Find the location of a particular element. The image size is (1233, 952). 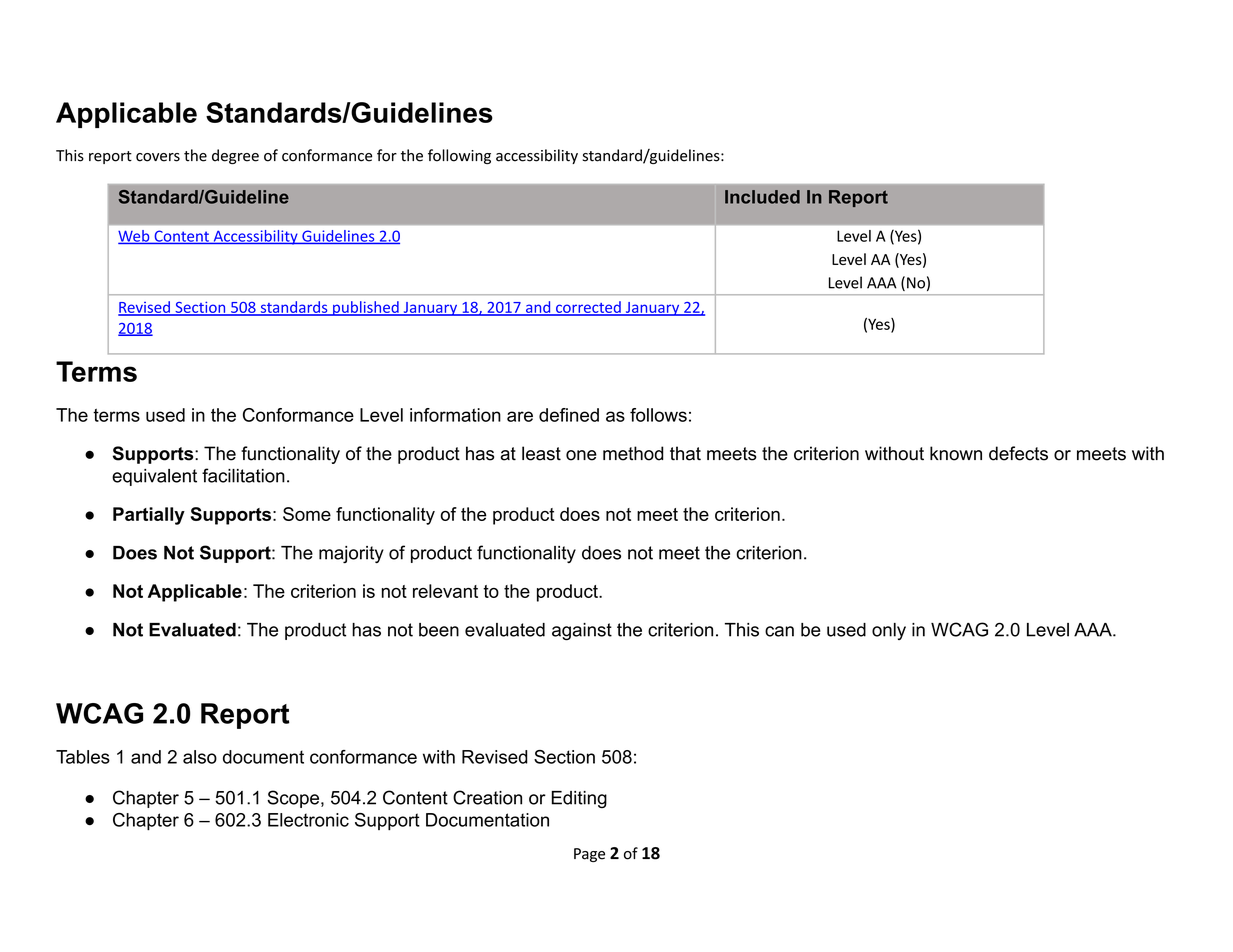

also is located at coordinates (200, 757).
